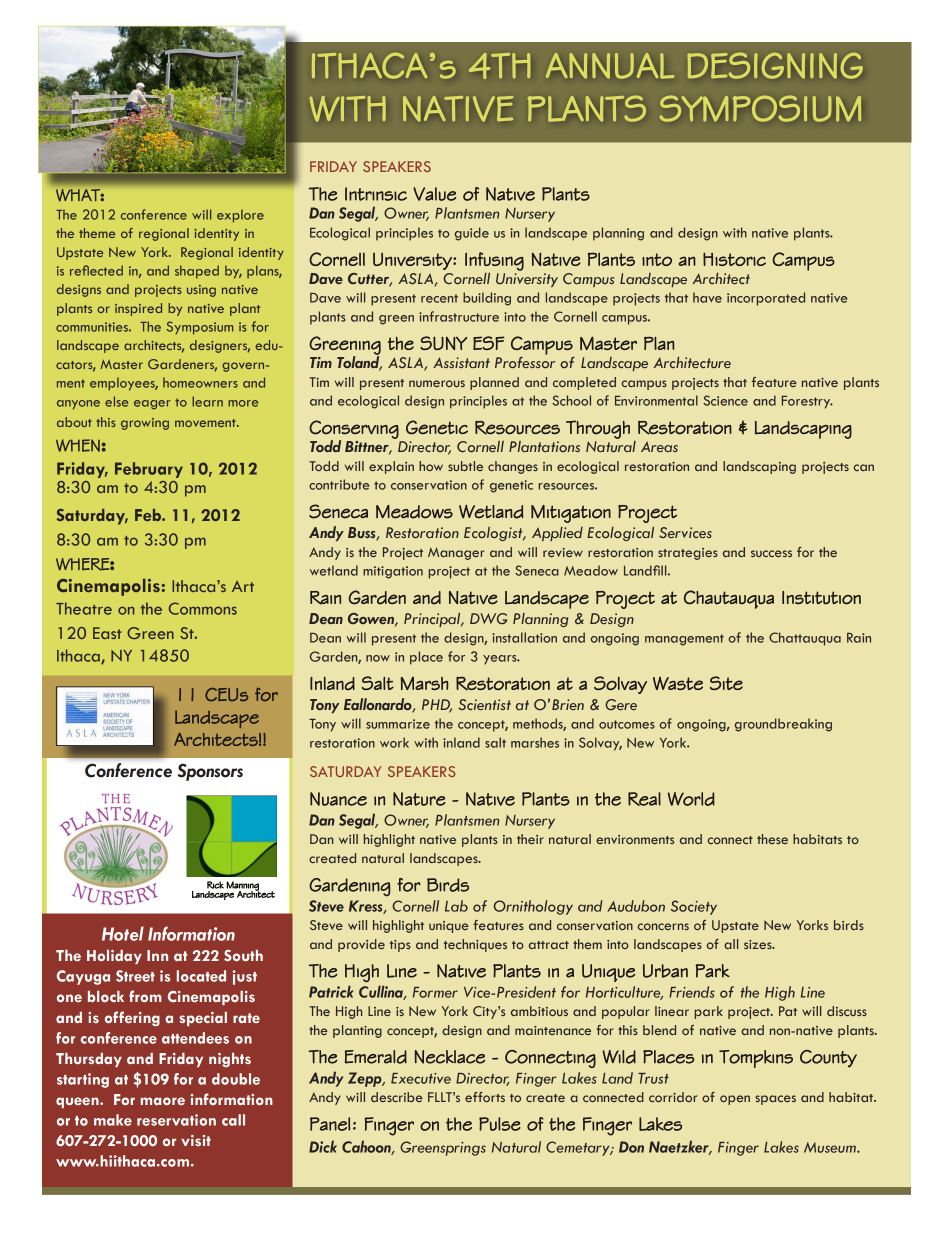  I want to click on explore, so click(240, 216).
